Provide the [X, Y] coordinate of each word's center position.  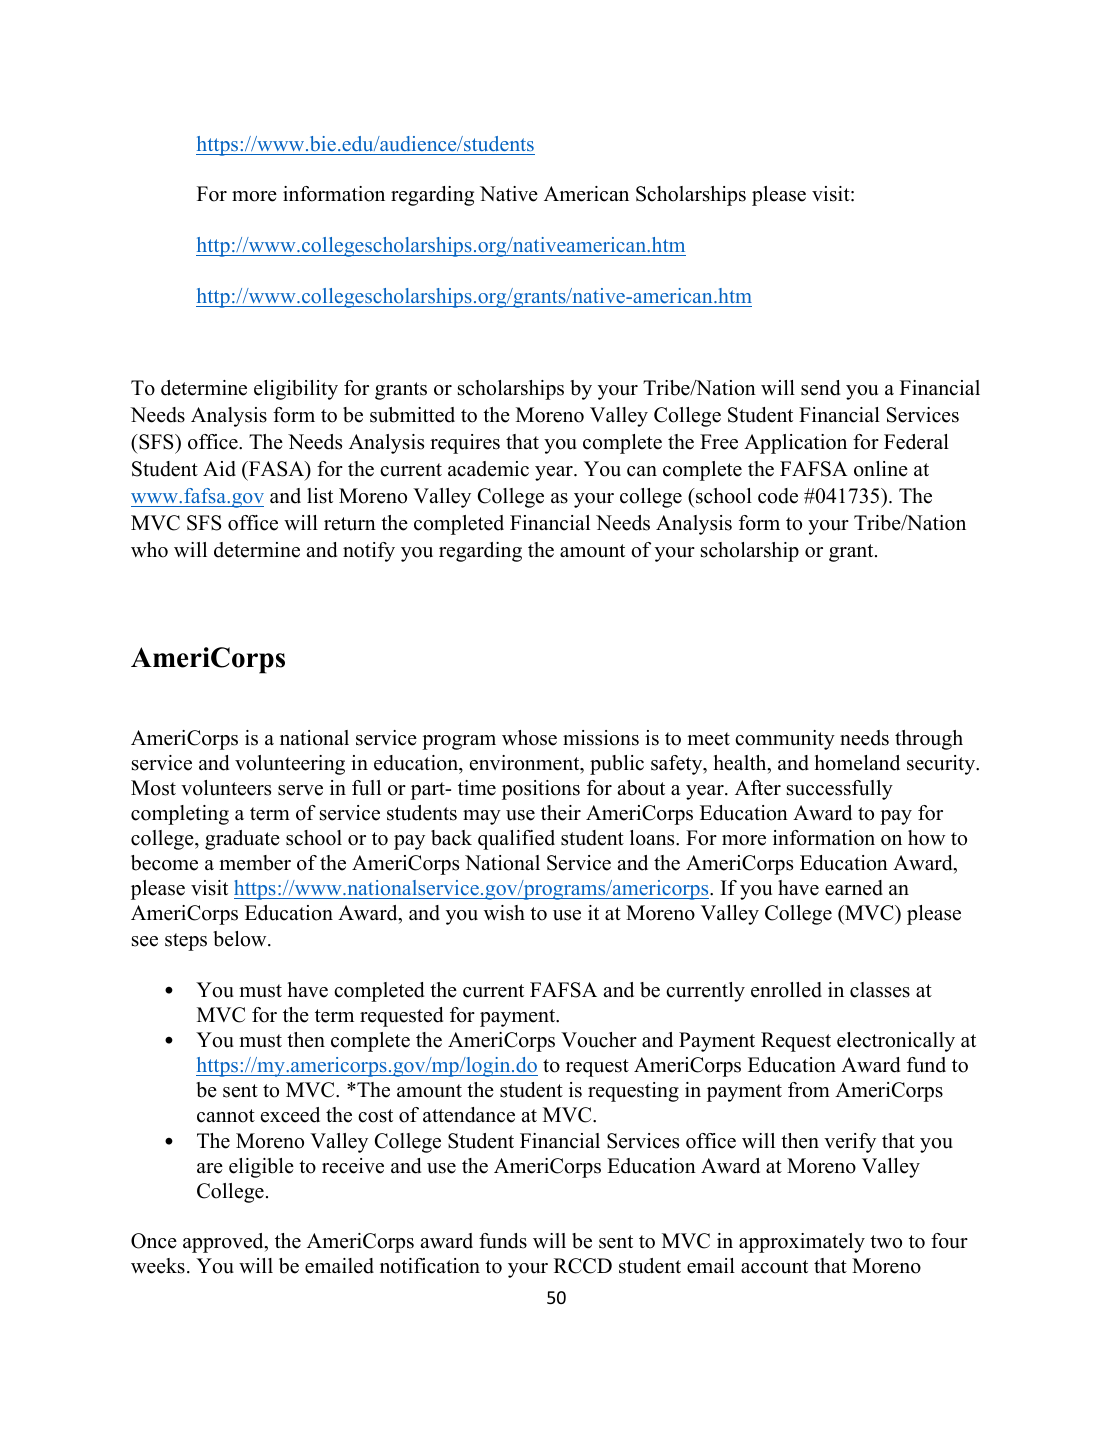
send [820, 388]
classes [880, 990]
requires [465, 444]
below [241, 939]
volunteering [290, 765]
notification [430, 1266]
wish [504, 913]
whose [529, 738]
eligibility [296, 390]
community [785, 740]
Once [154, 1241]
